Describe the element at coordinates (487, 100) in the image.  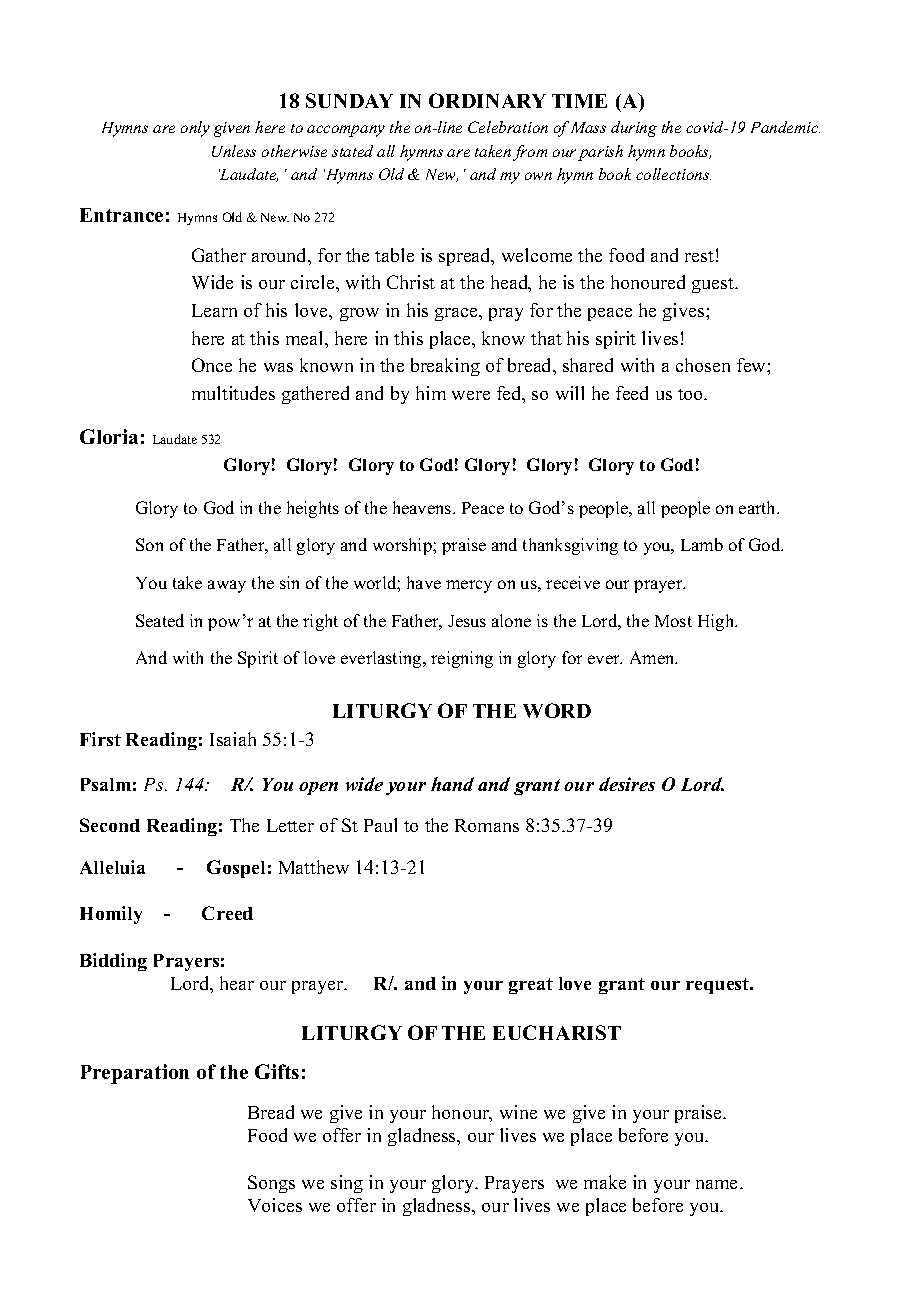
I see `ORDINARY` at that location.
